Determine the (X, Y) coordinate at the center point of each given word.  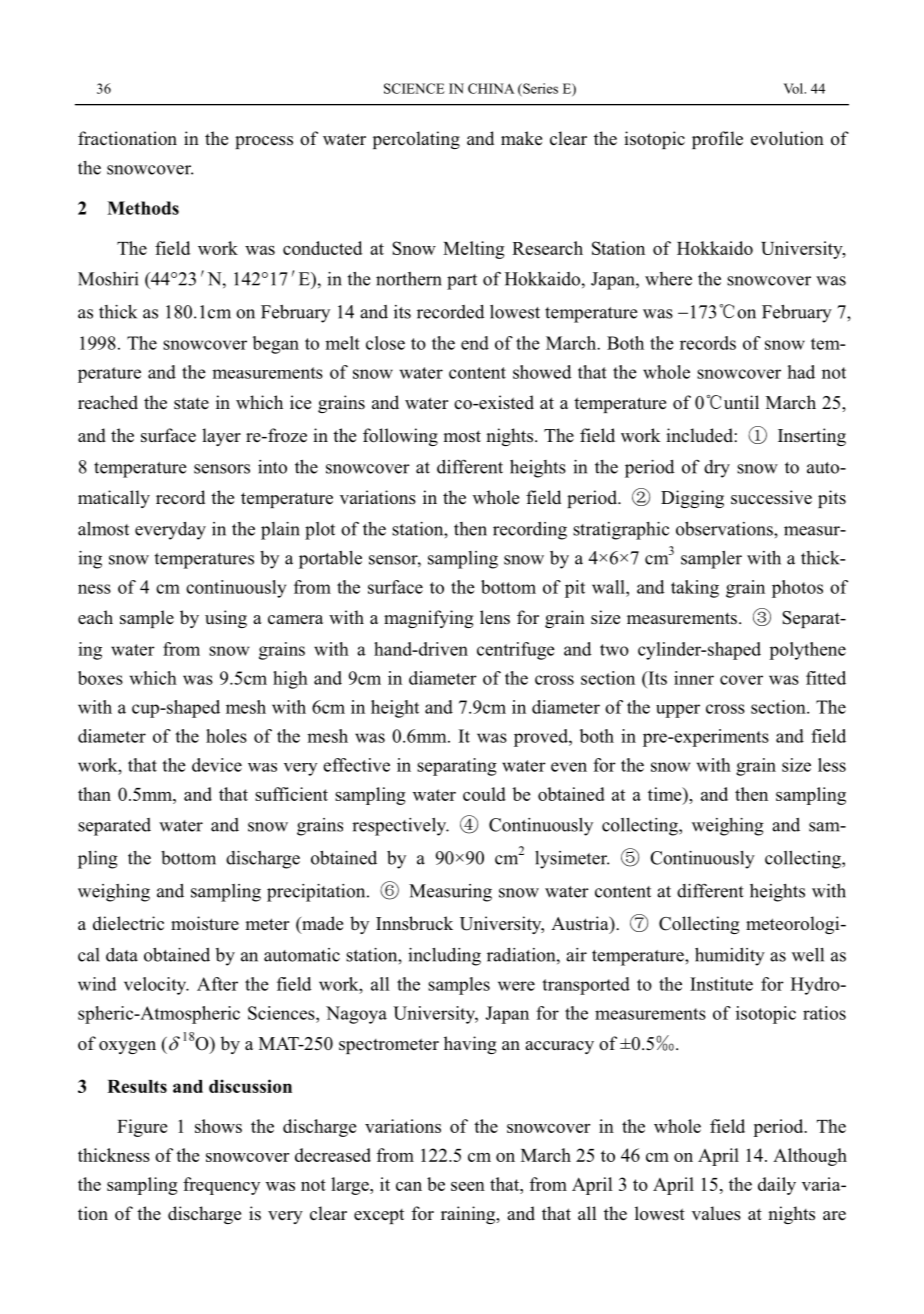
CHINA (491, 88)
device (217, 765)
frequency (221, 1186)
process (264, 142)
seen (468, 1186)
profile (717, 140)
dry (717, 469)
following (400, 437)
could (484, 794)
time (666, 794)
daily (777, 1186)
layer (221, 437)
